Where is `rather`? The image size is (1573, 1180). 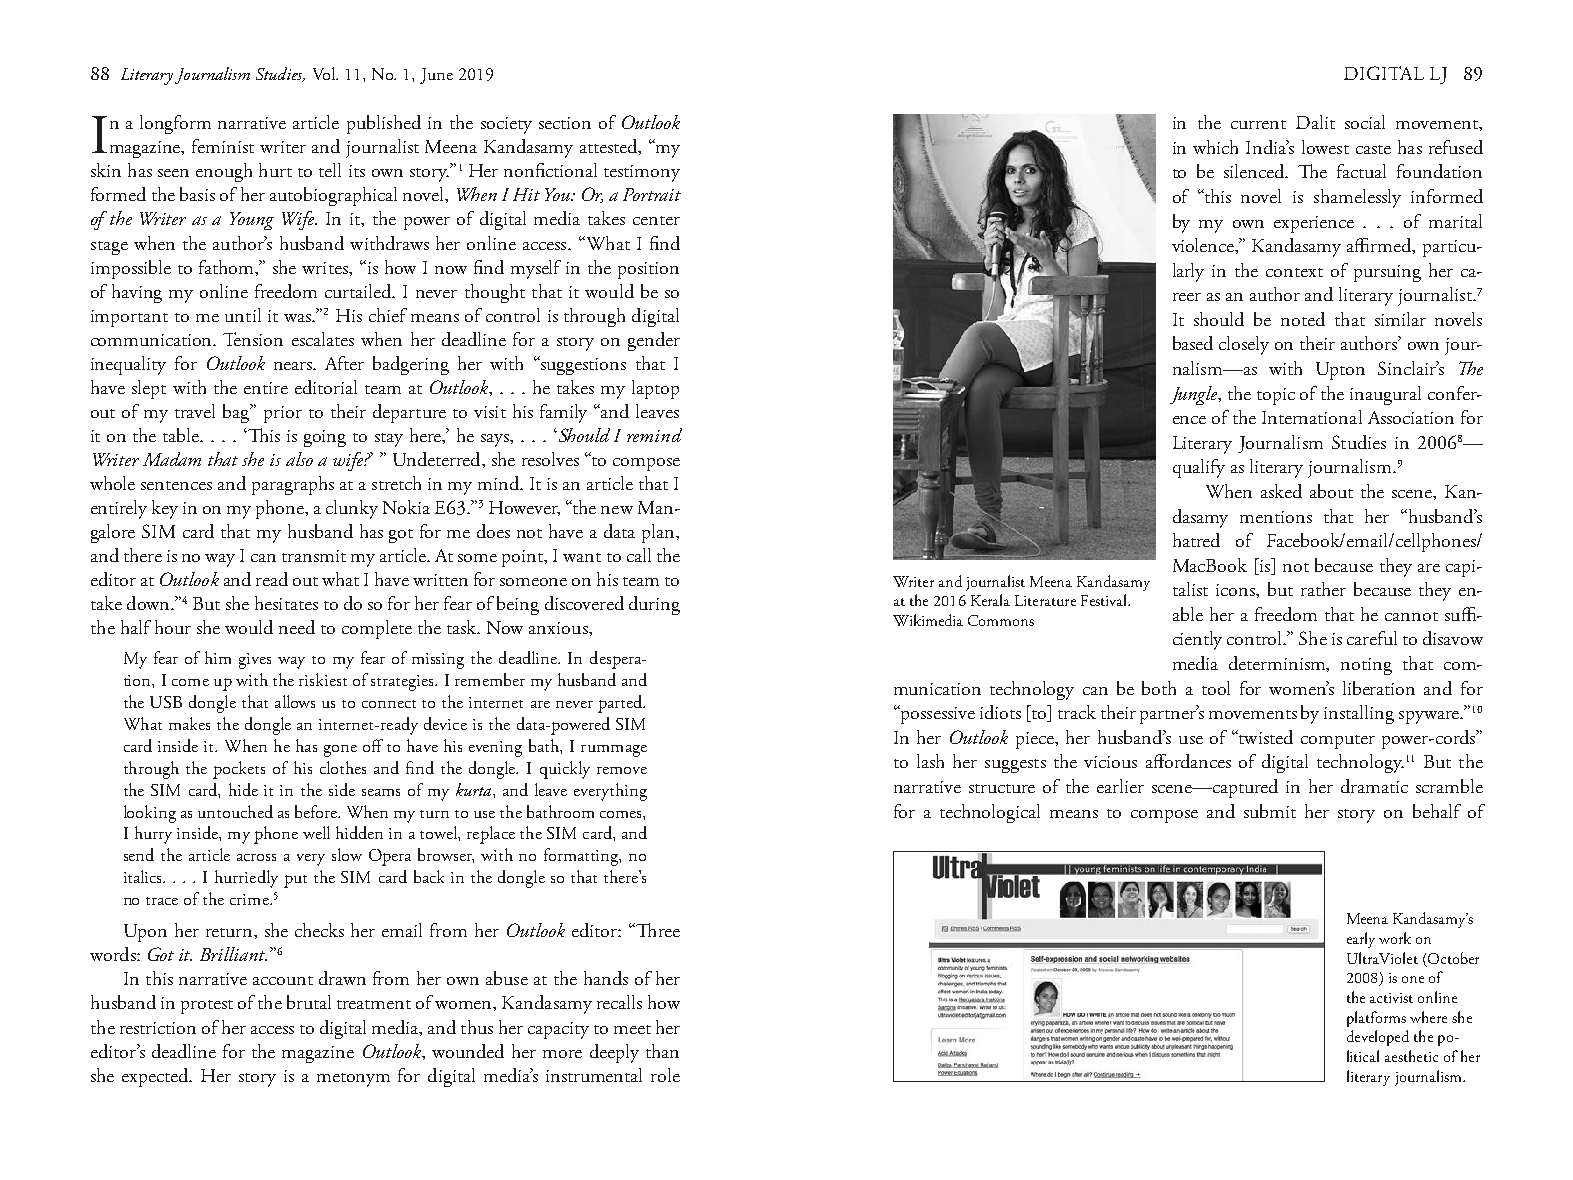
rather is located at coordinates (1323, 589).
